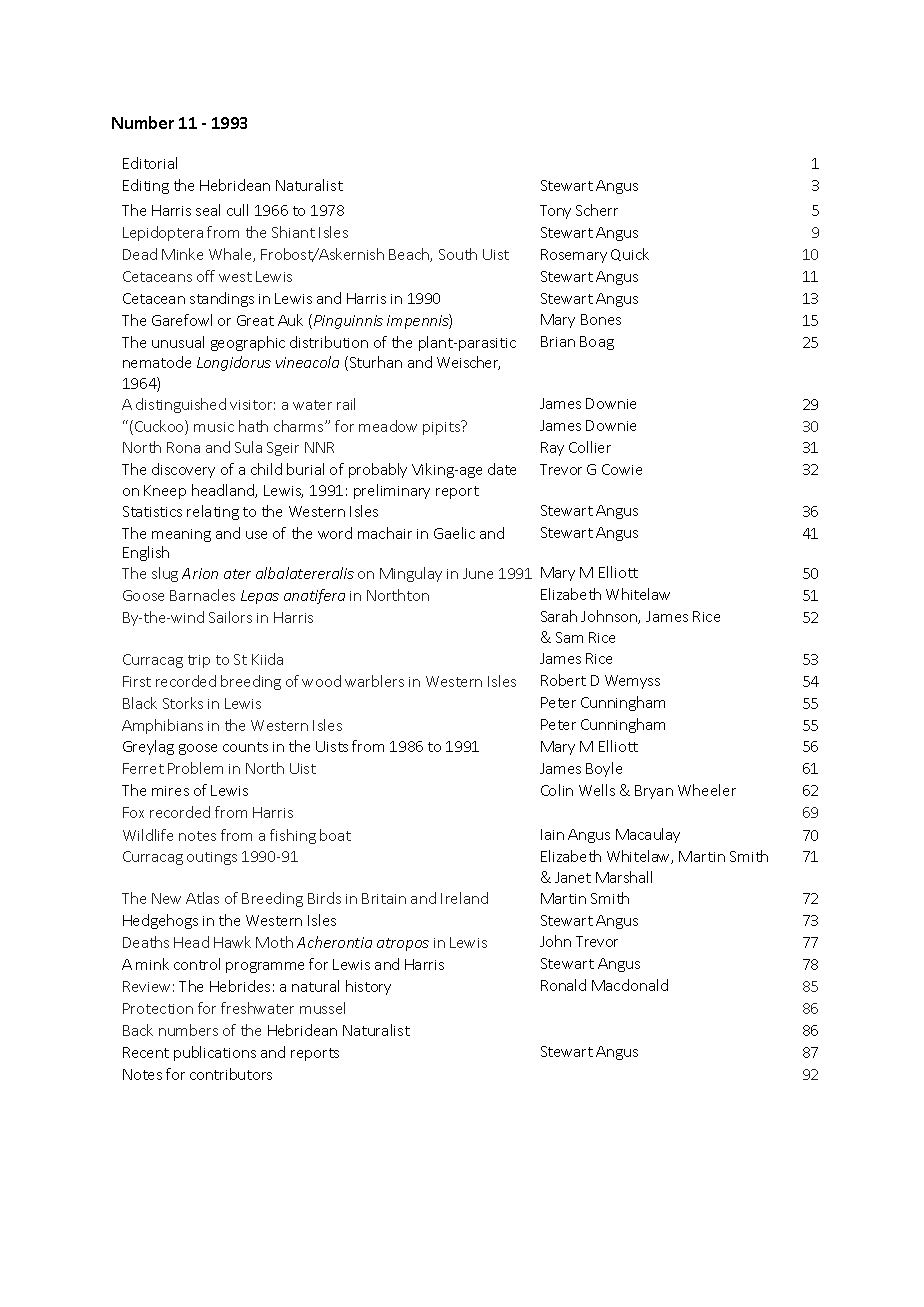  I want to click on seal, so click(208, 210).
